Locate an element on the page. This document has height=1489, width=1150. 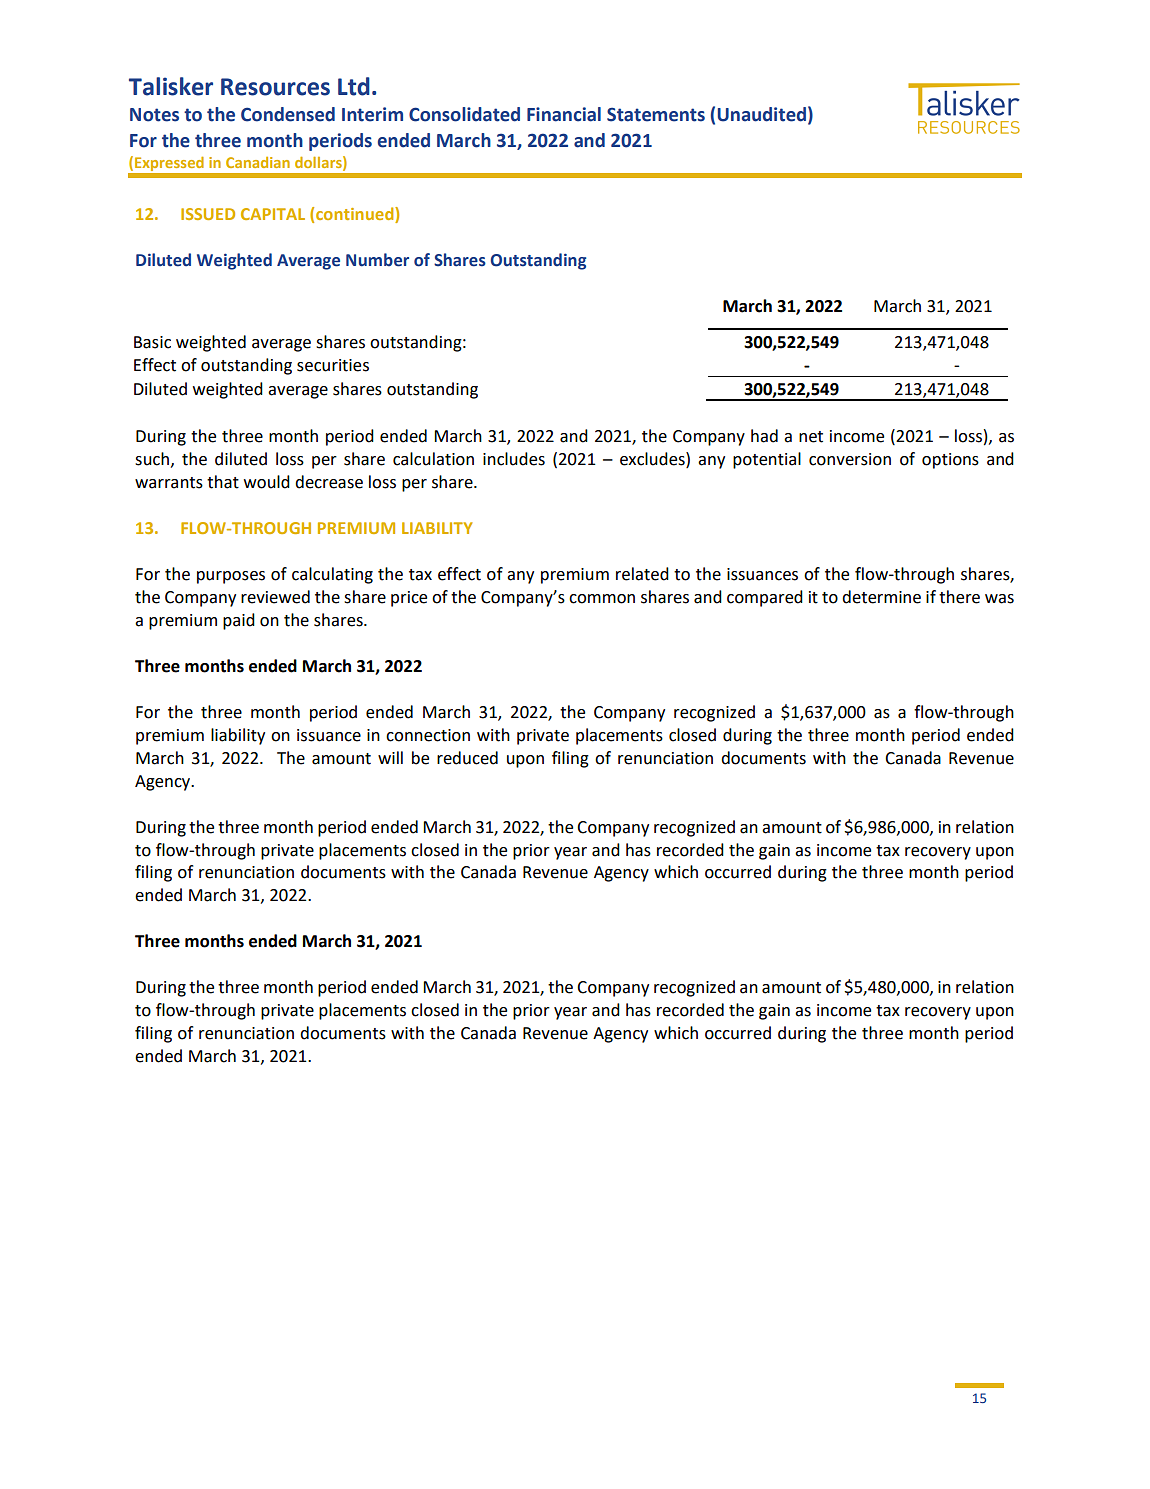
reduced is located at coordinates (467, 758).
